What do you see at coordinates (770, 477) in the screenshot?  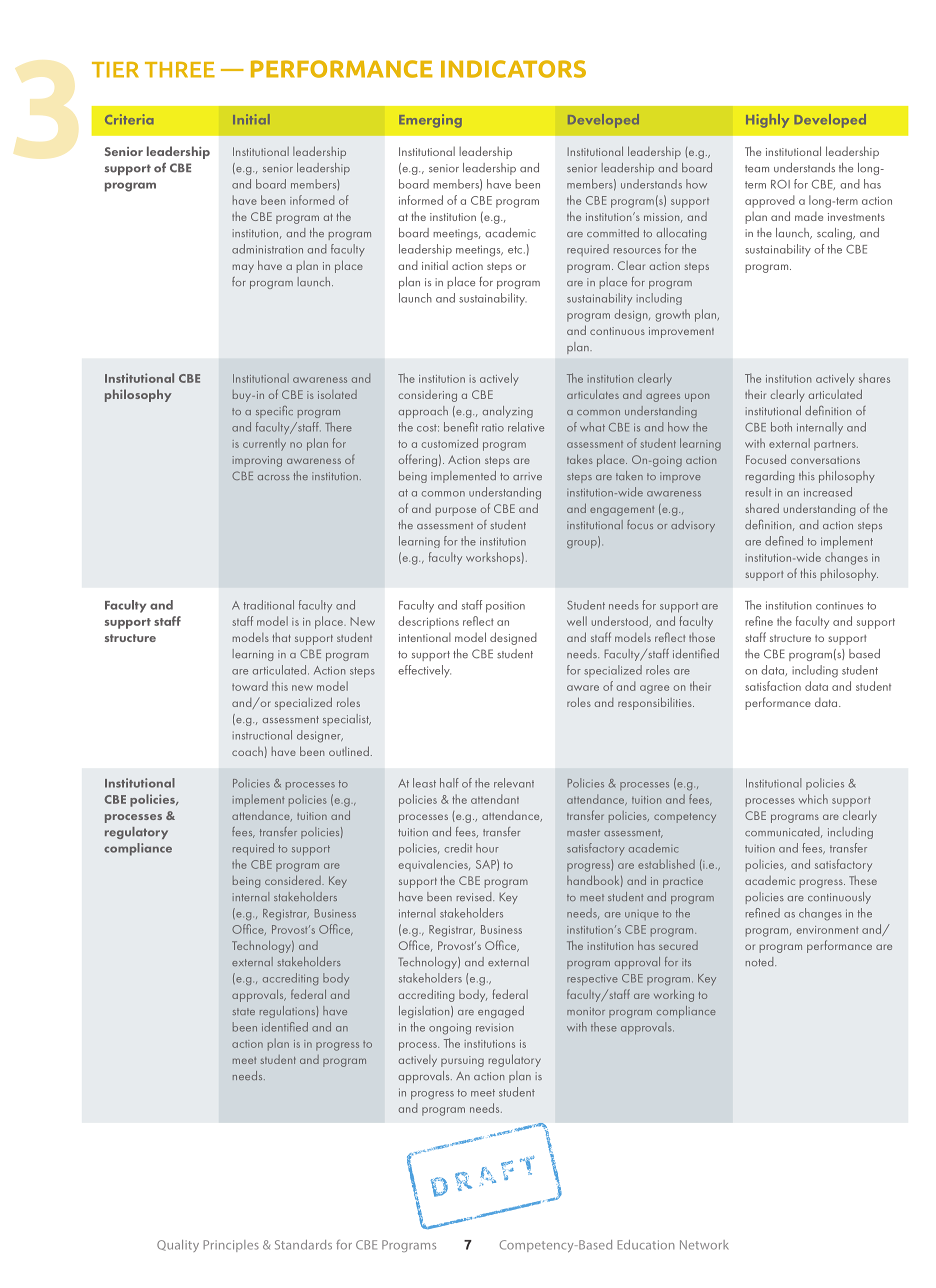 I see `regarding` at bounding box center [770, 477].
